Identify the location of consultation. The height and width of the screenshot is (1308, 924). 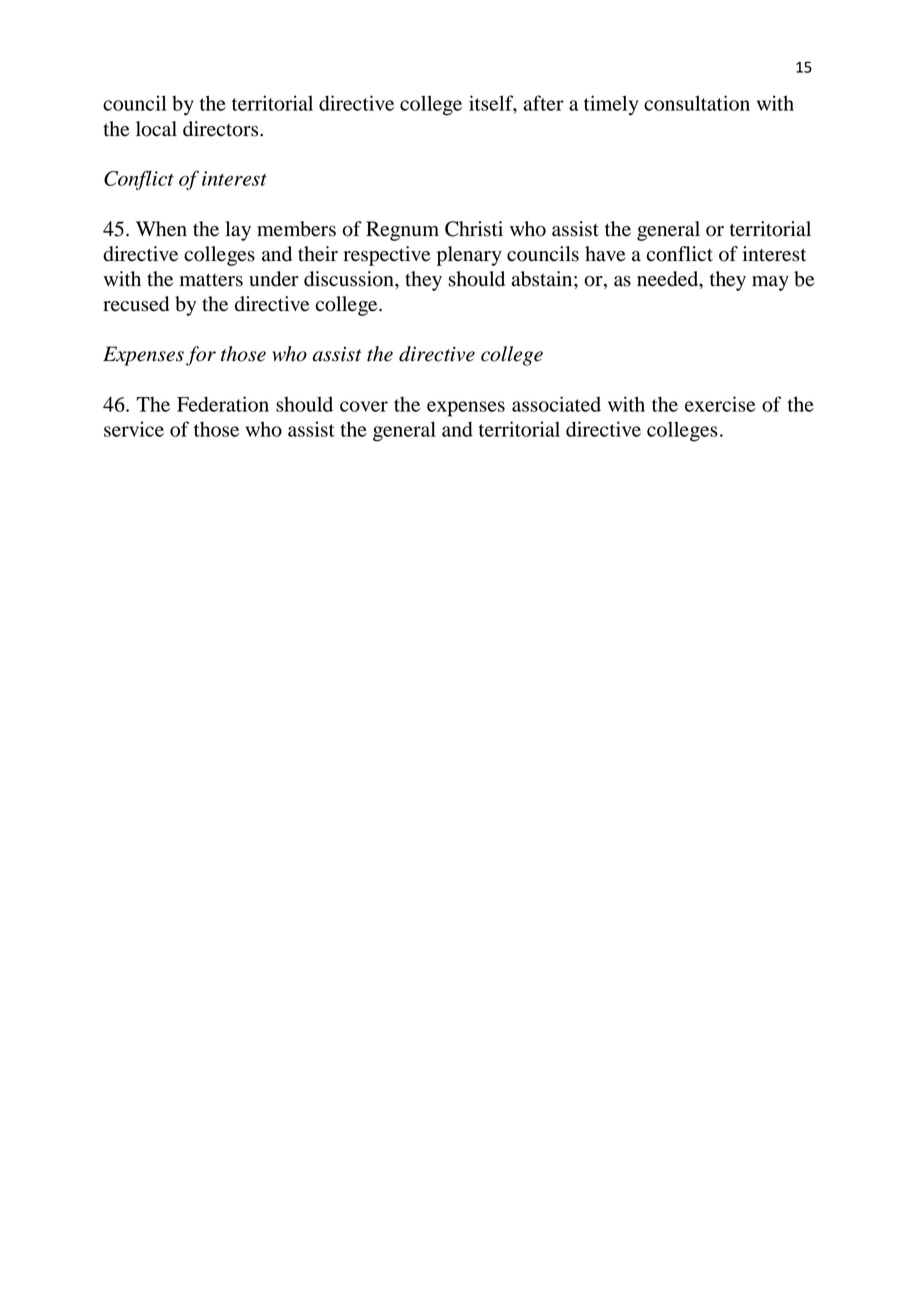
(697, 103).
